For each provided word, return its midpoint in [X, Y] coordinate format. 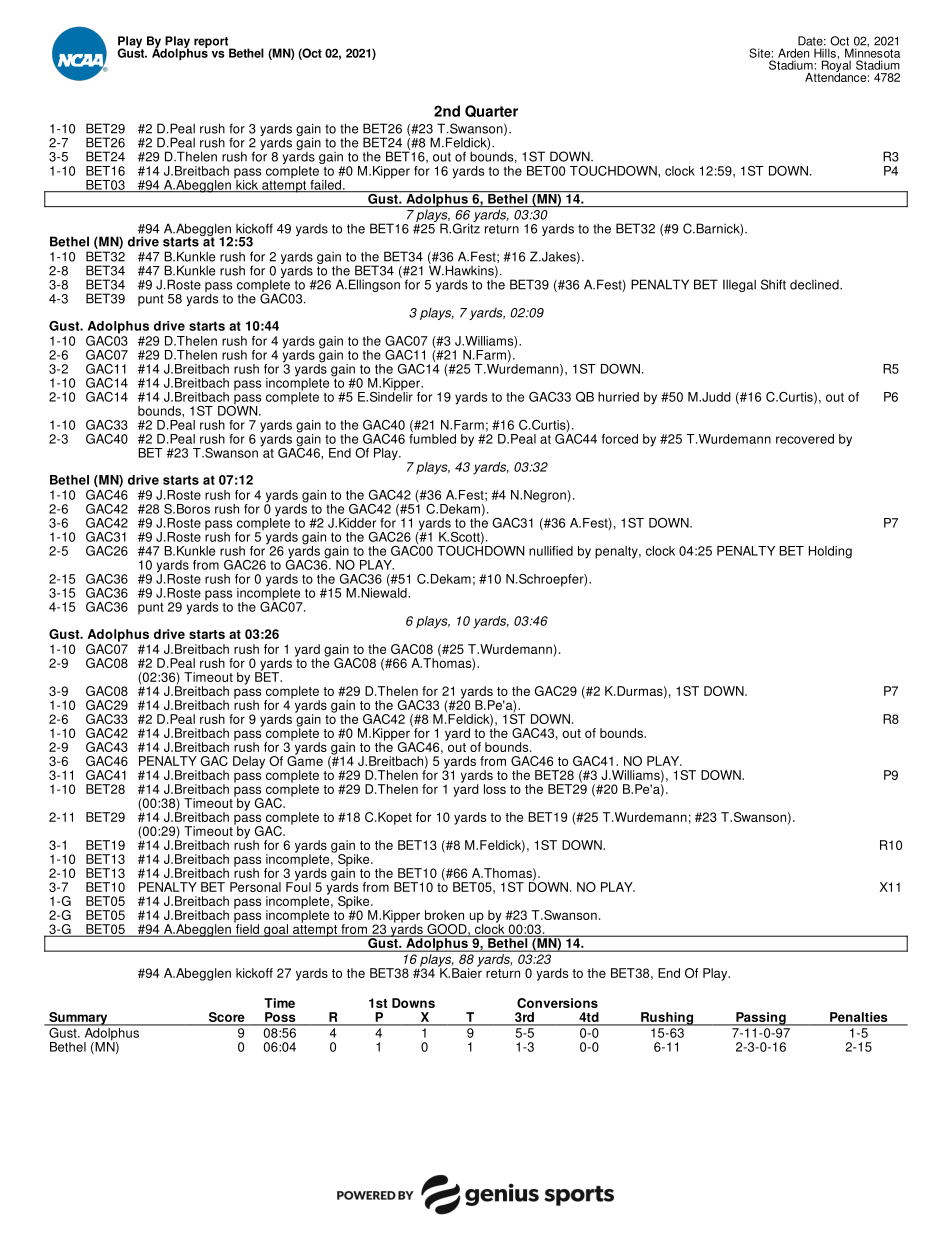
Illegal [739, 285]
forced [620, 439]
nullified [551, 551]
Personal [255, 887]
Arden [793, 53]
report [212, 43]
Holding [830, 552]
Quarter [491, 111]
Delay [249, 762]
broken [444, 915]
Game [305, 759]
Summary [78, 1019]
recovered [805, 439]
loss [495, 789]
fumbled [432, 437]
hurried [618, 397]
